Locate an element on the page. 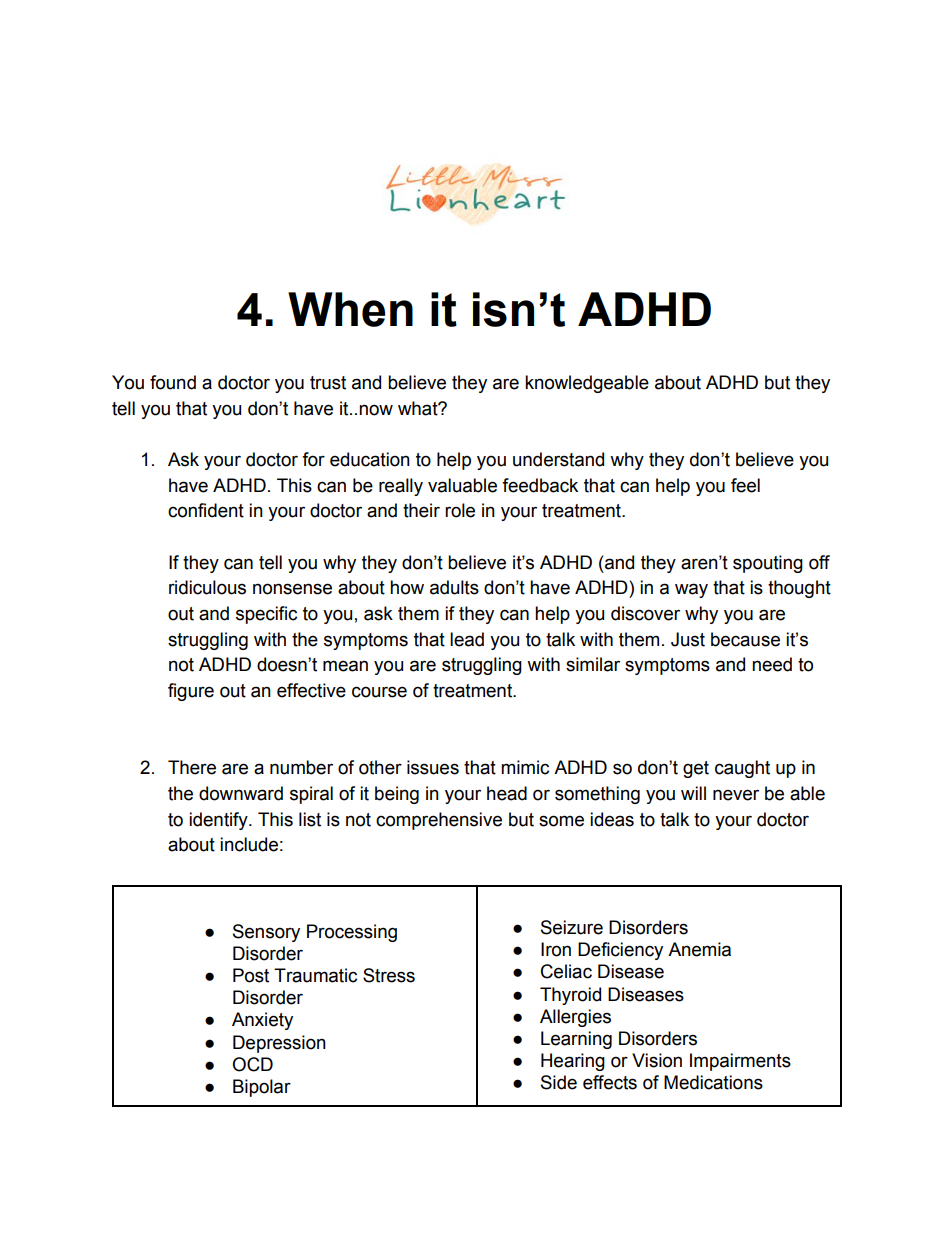 The image size is (952, 1233). Side is located at coordinates (559, 1082).
